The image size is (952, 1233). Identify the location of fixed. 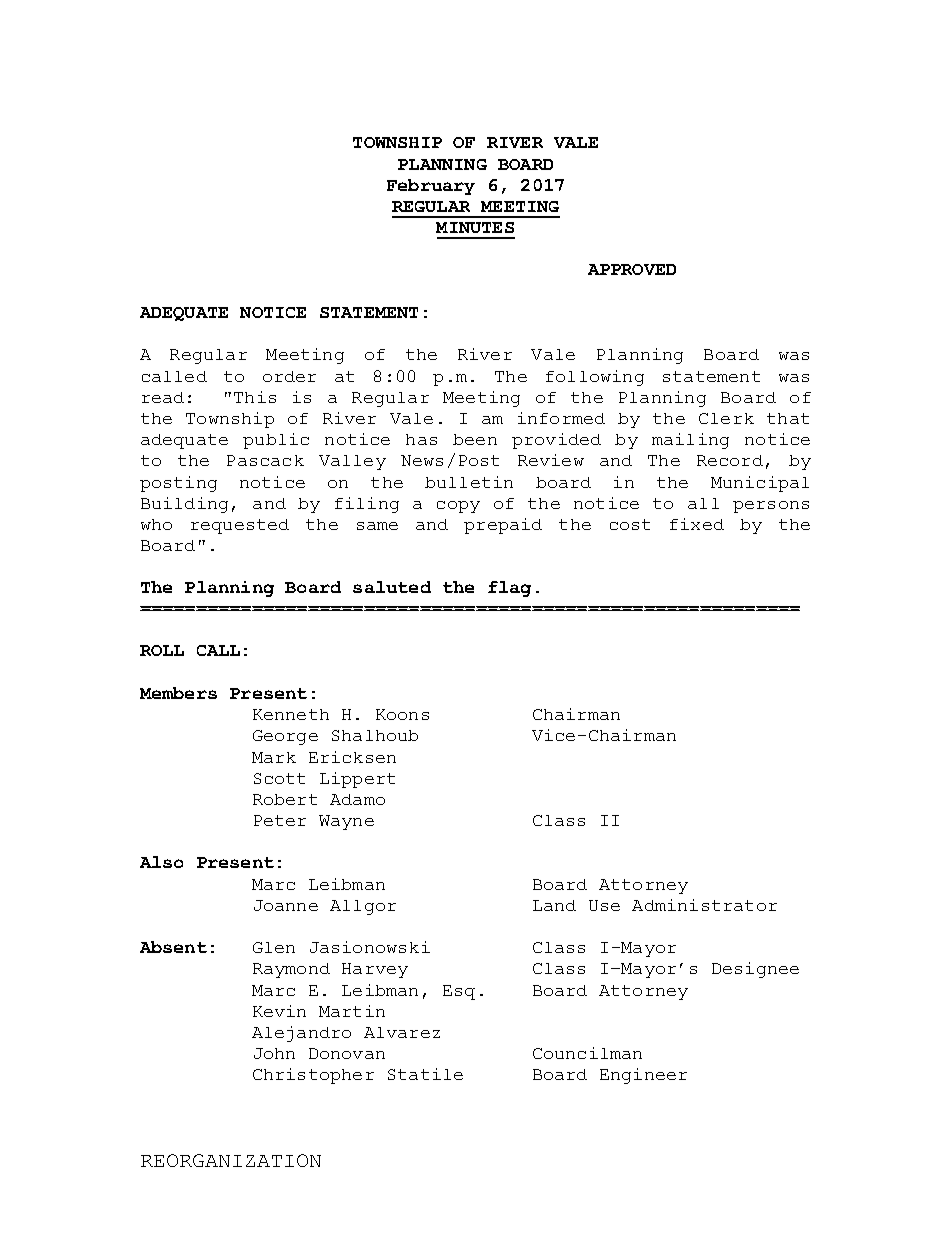
(697, 524).
